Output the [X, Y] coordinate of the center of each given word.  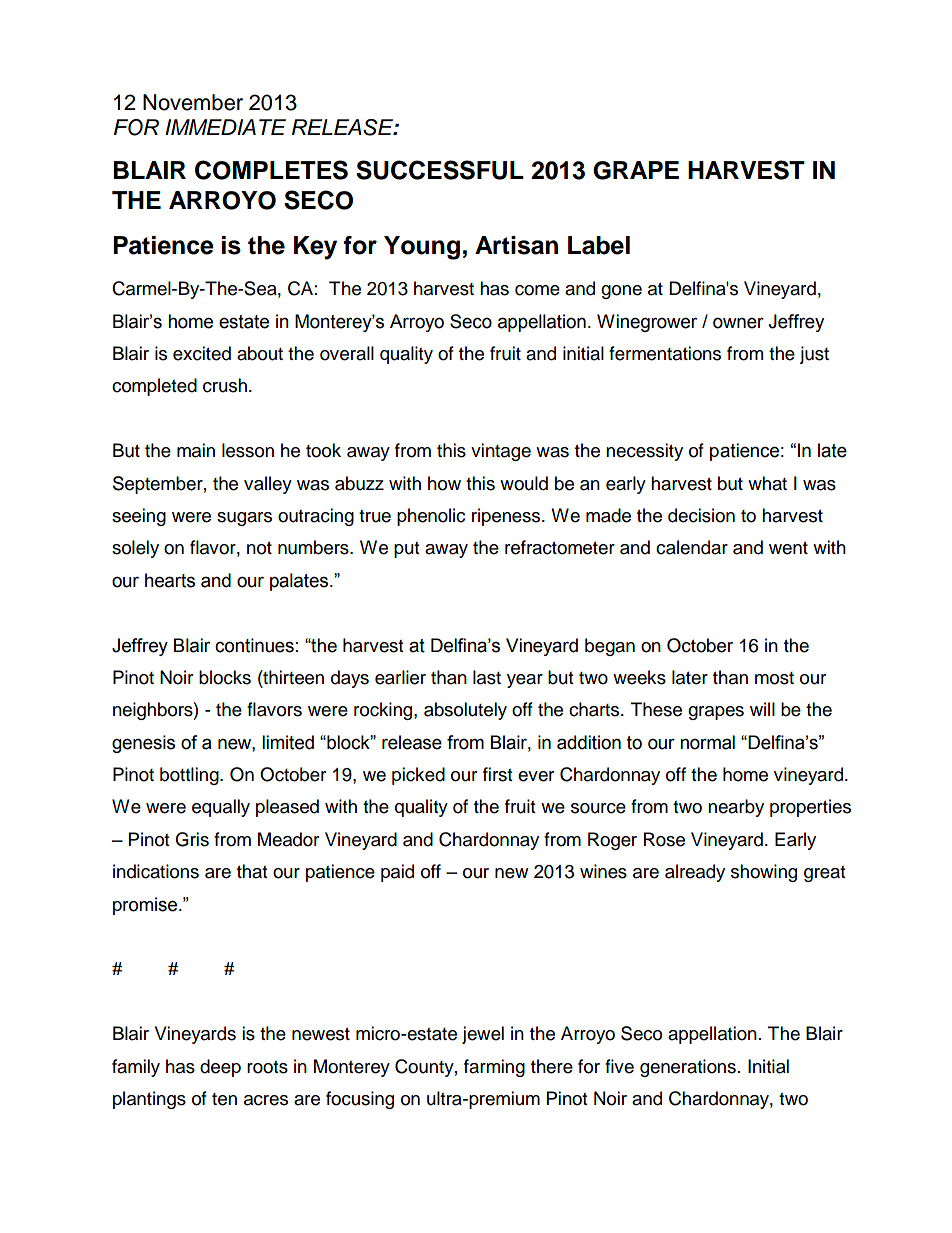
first [497, 774]
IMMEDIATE [225, 127]
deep [220, 1068]
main [196, 450]
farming [494, 1068]
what [767, 483]
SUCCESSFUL [440, 170]
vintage [501, 452]
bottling [190, 776]
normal [707, 742]
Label [599, 245]
